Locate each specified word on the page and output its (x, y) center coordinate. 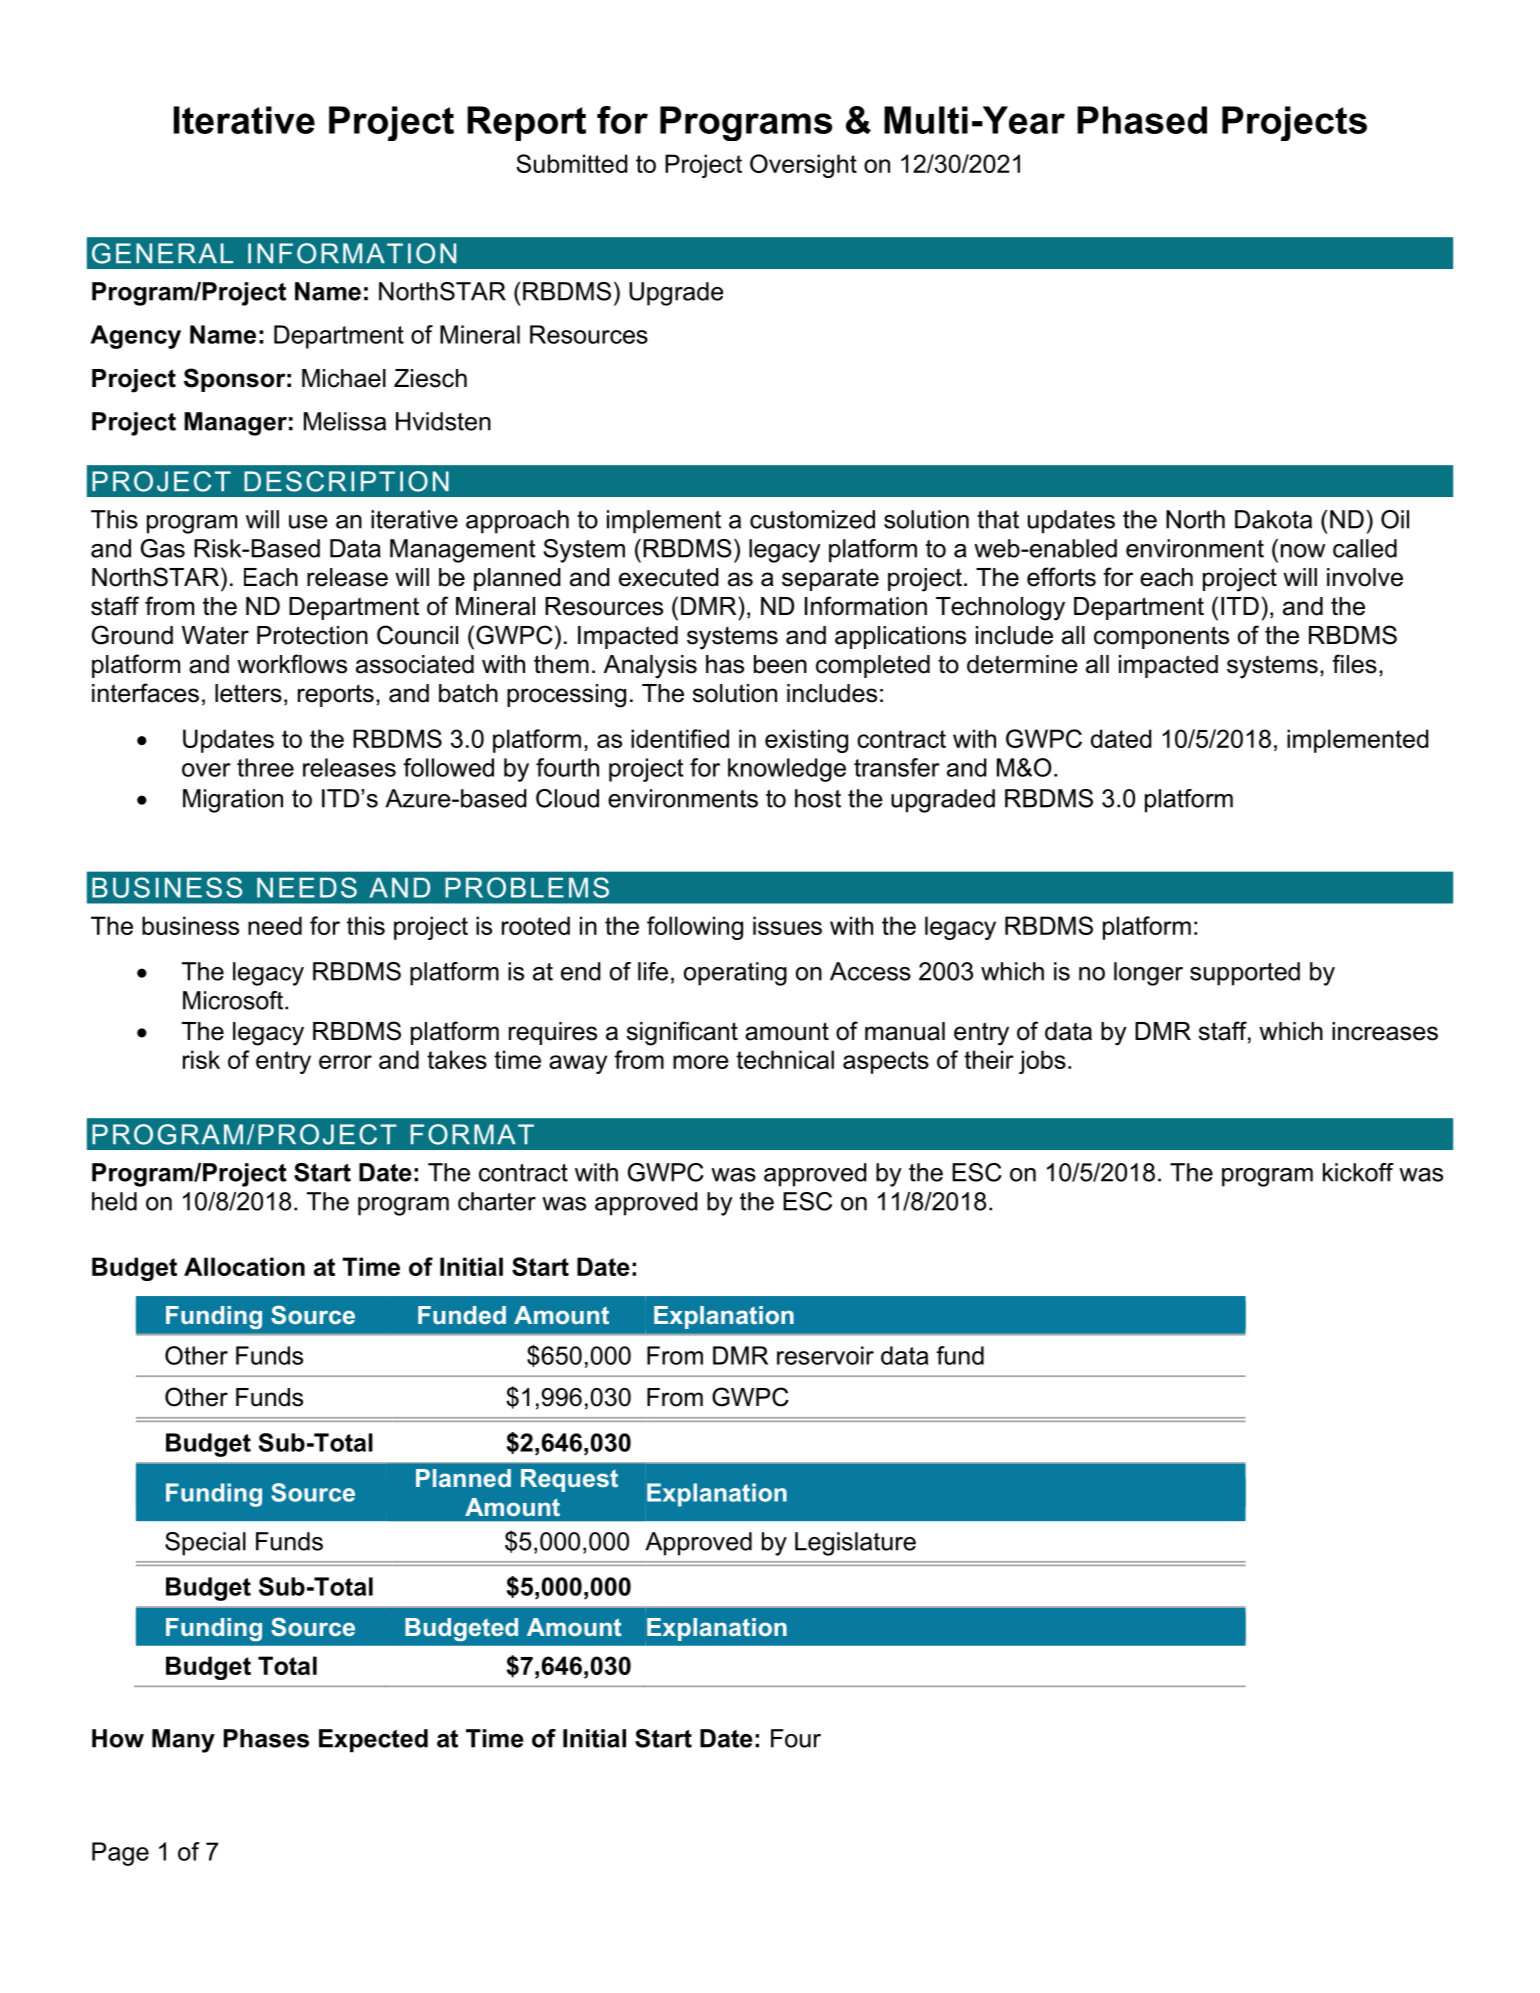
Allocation (244, 1266)
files (1354, 664)
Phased (1142, 120)
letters (248, 693)
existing (806, 741)
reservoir (825, 1355)
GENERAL (162, 253)
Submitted (572, 163)
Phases (266, 1738)
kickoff (1358, 1172)
